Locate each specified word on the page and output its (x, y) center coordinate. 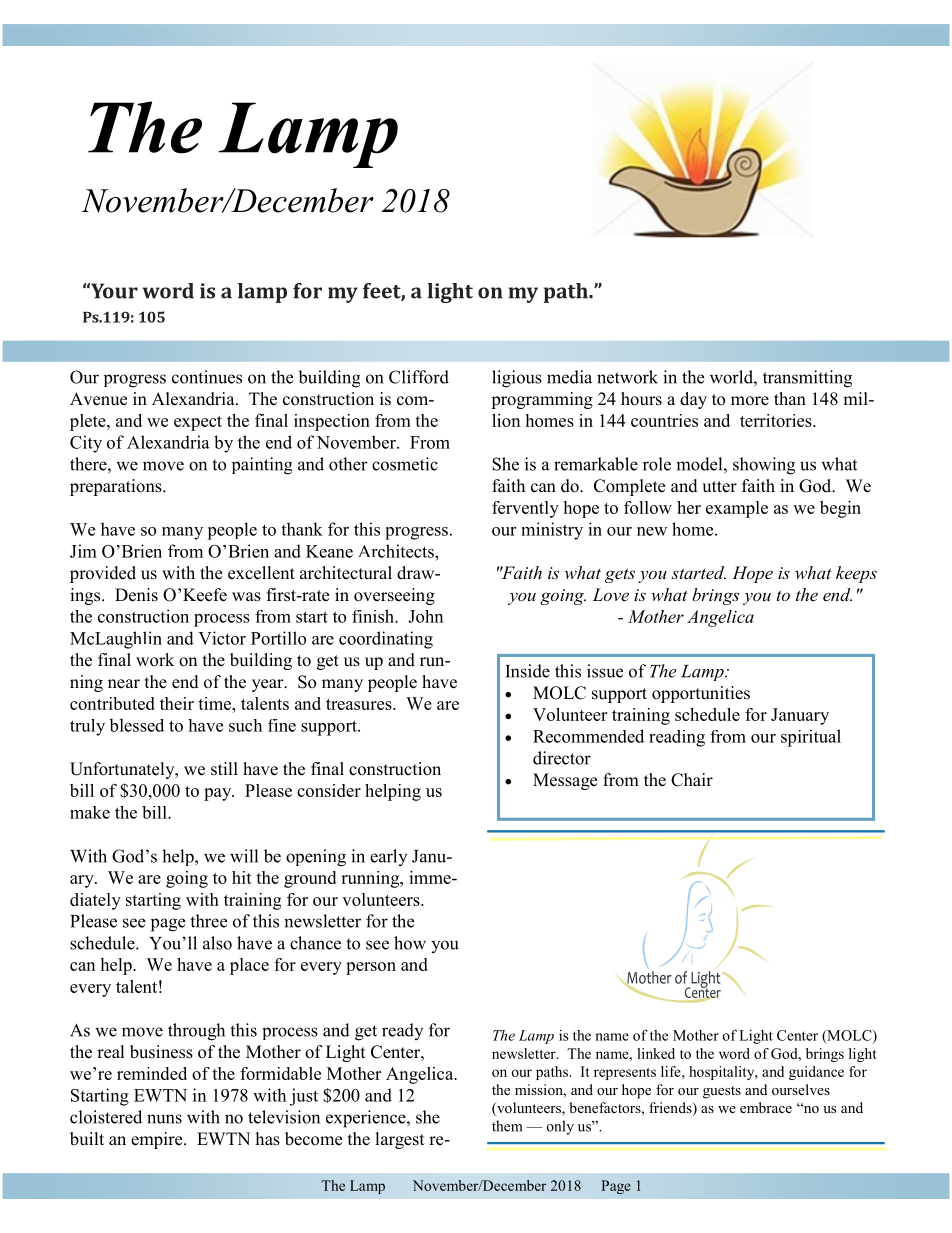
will (244, 856)
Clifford (419, 377)
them (507, 1126)
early (388, 857)
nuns (164, 1119)
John (425, 616)
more (750, 401)
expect (198, 423)
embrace (766, 1107)
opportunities (701, 694)
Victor (222, 638)
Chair (692, 780)
